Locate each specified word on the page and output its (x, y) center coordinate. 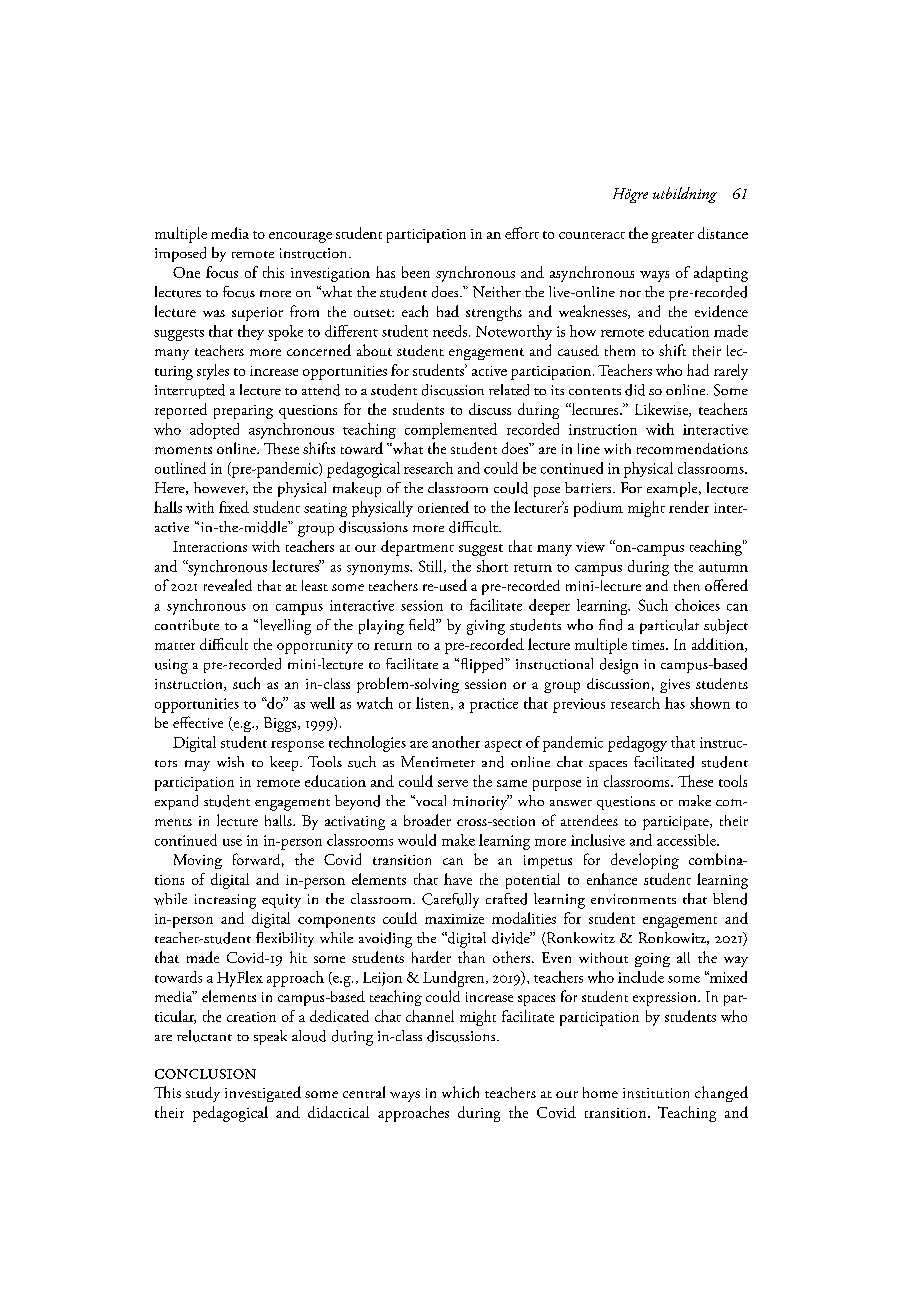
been (416, 272)
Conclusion (205, 1074)
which (460, 1092)
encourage (300, 237)
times (649, 645)
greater (673, 237)
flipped (482, 665)
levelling (284, 627)
